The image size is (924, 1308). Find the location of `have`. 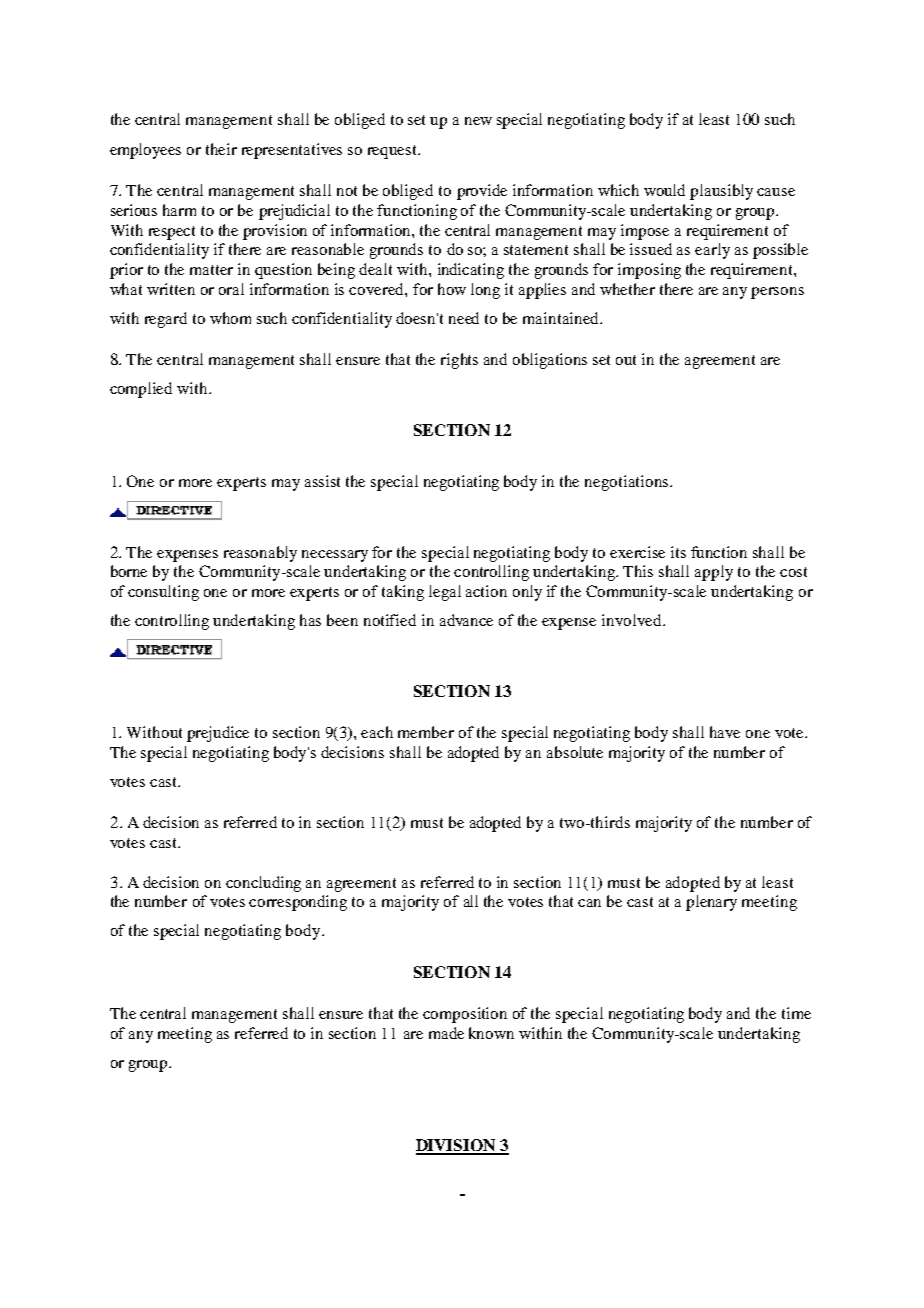

have is located at coordinates (725, 732).
